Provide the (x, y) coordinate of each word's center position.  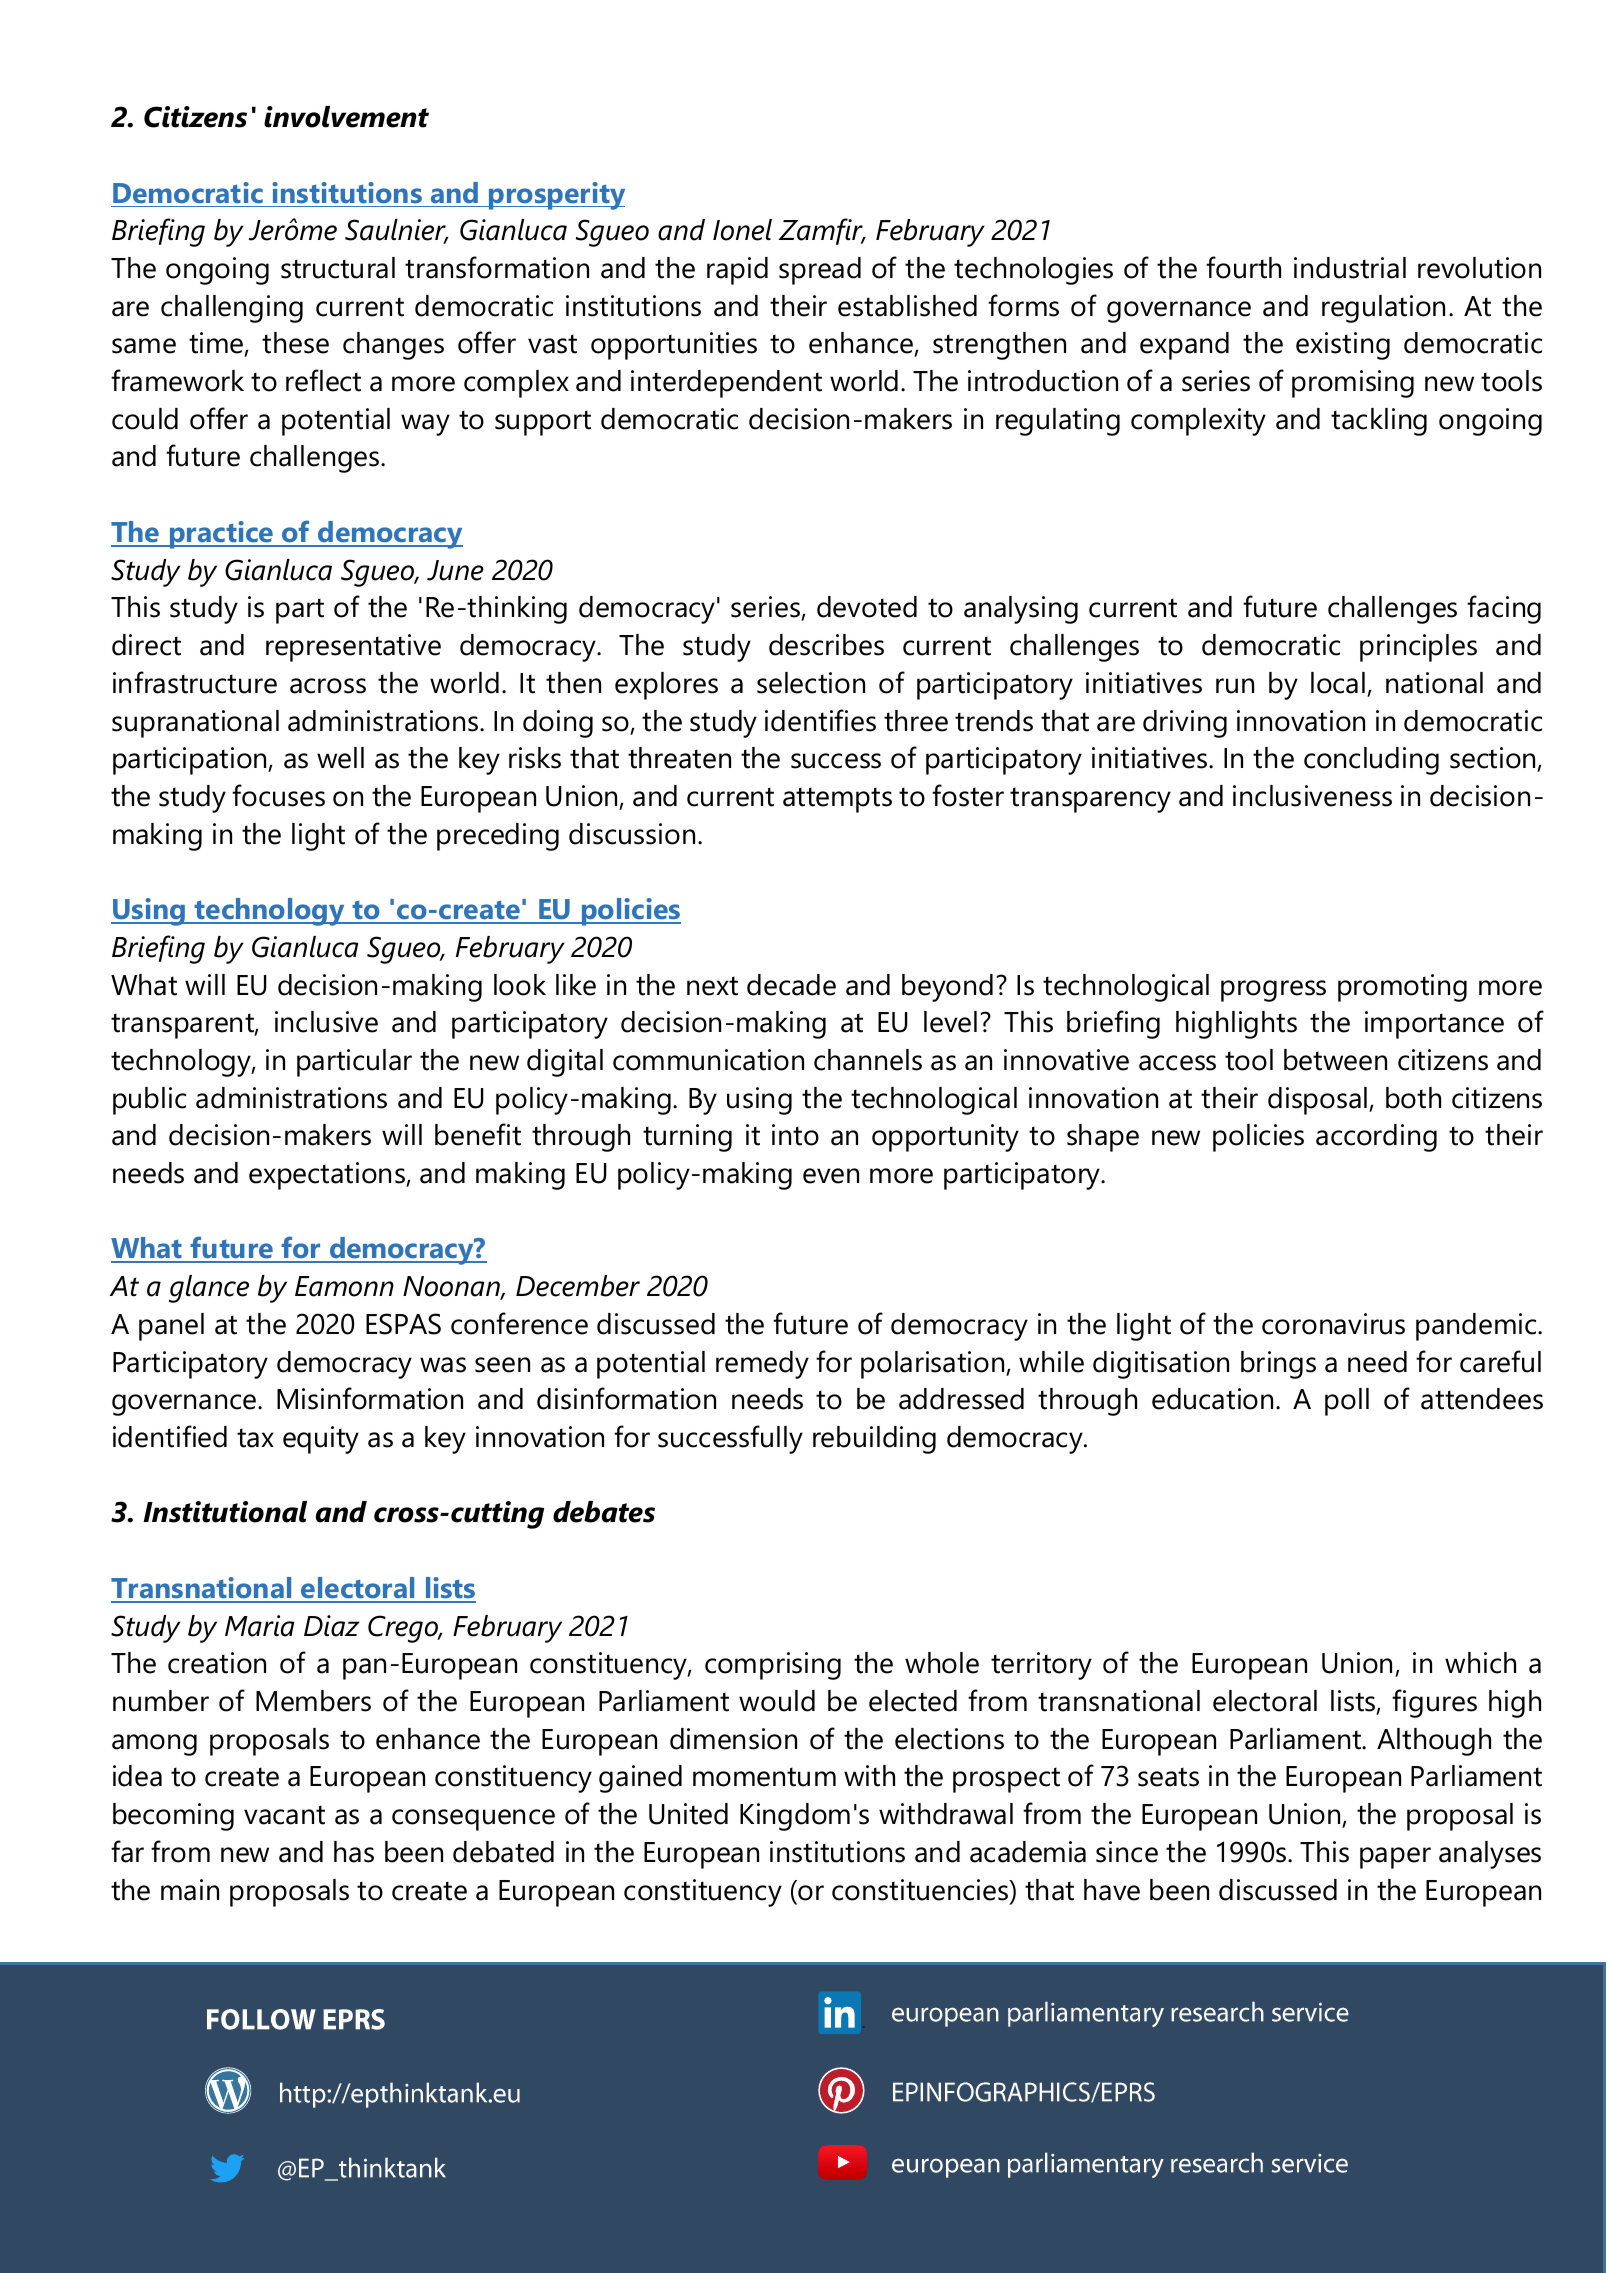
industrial (1350, 268)
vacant (284, 1815)
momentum (764, 1777)
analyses (1490, 1855)
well (340, 758)
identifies (820, 720)
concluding (1371, 761)
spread (820, 271)
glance (209, 1289)
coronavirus (1333, 1324)
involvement (346, 117)
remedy (762, 1365)
